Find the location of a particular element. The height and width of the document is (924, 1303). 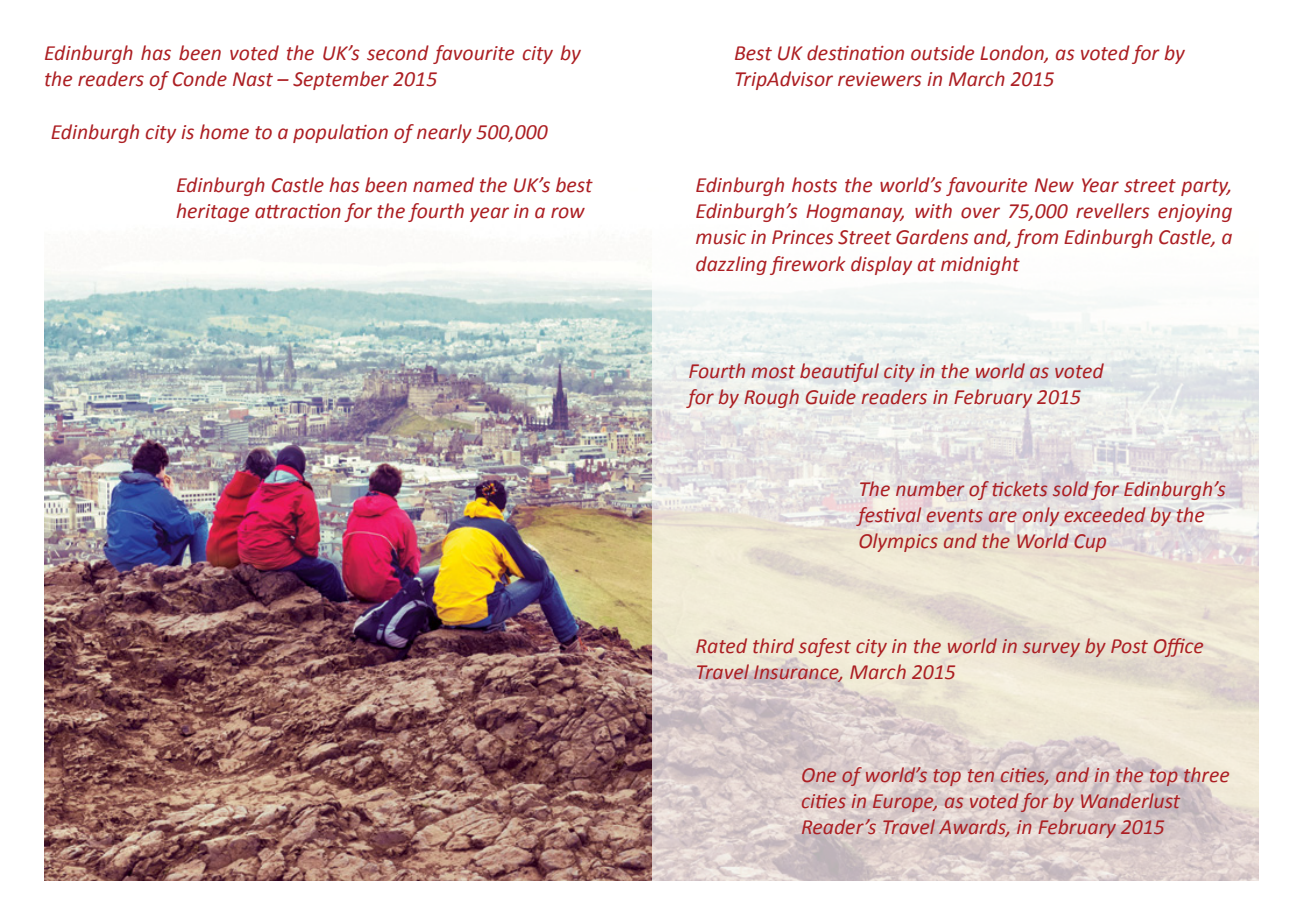

Post is located at coordinates (1129, 646).
